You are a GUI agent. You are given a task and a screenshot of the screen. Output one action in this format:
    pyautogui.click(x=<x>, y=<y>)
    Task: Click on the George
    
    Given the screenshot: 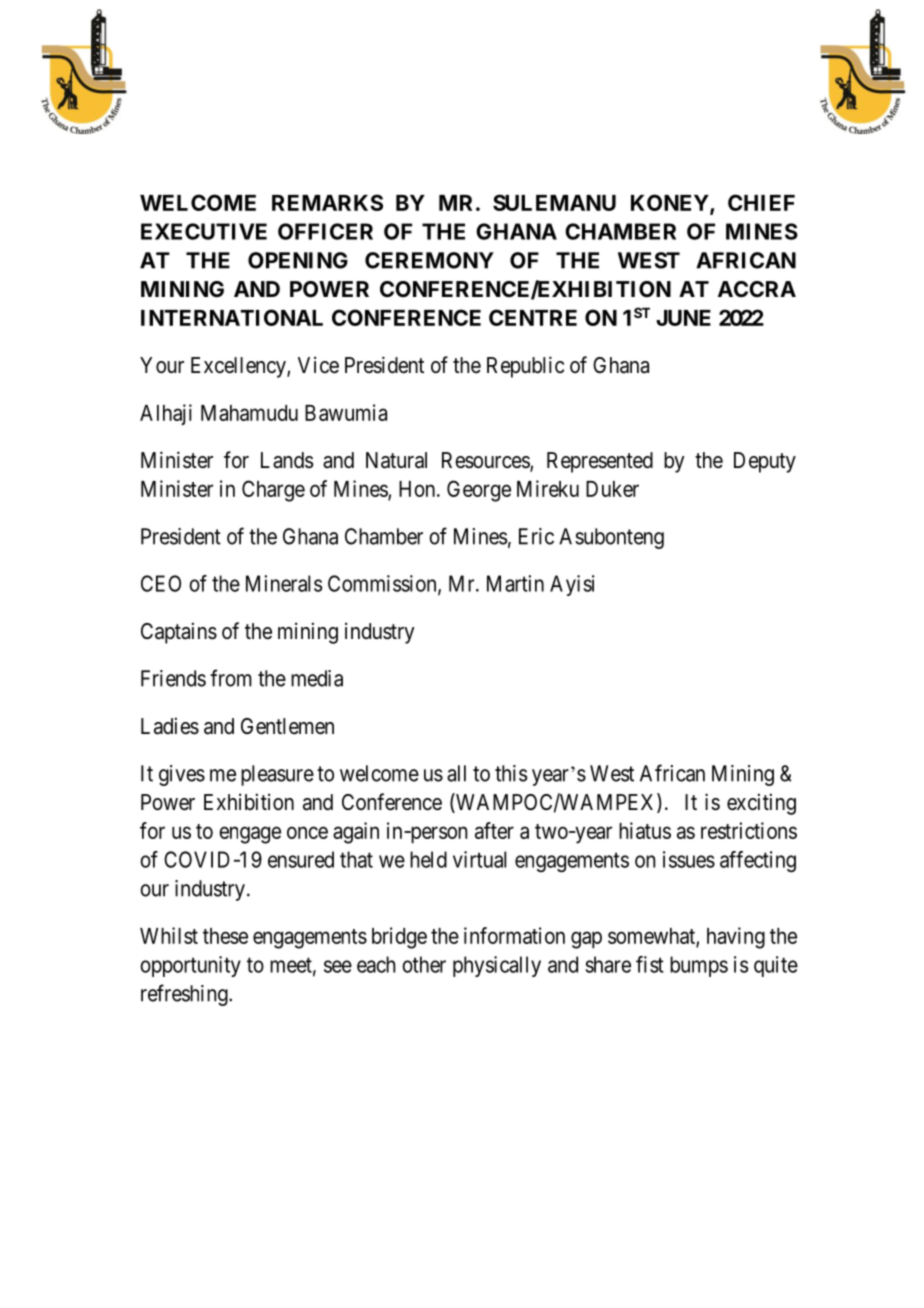 What is the action you would take?
    pyautogui.click(x=479, y=491)
